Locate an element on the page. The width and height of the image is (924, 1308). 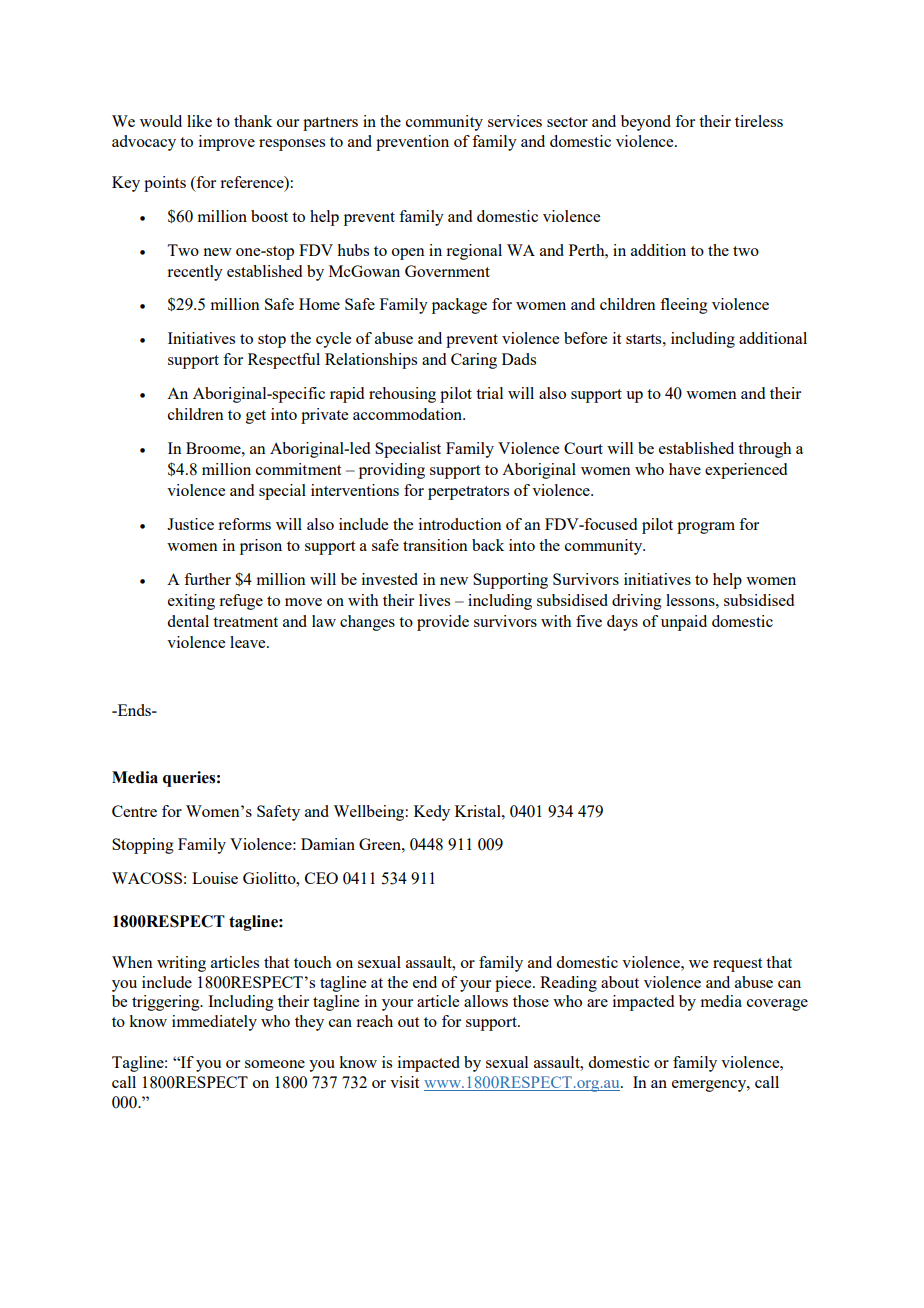
services is located at coordinates (515, 121).
